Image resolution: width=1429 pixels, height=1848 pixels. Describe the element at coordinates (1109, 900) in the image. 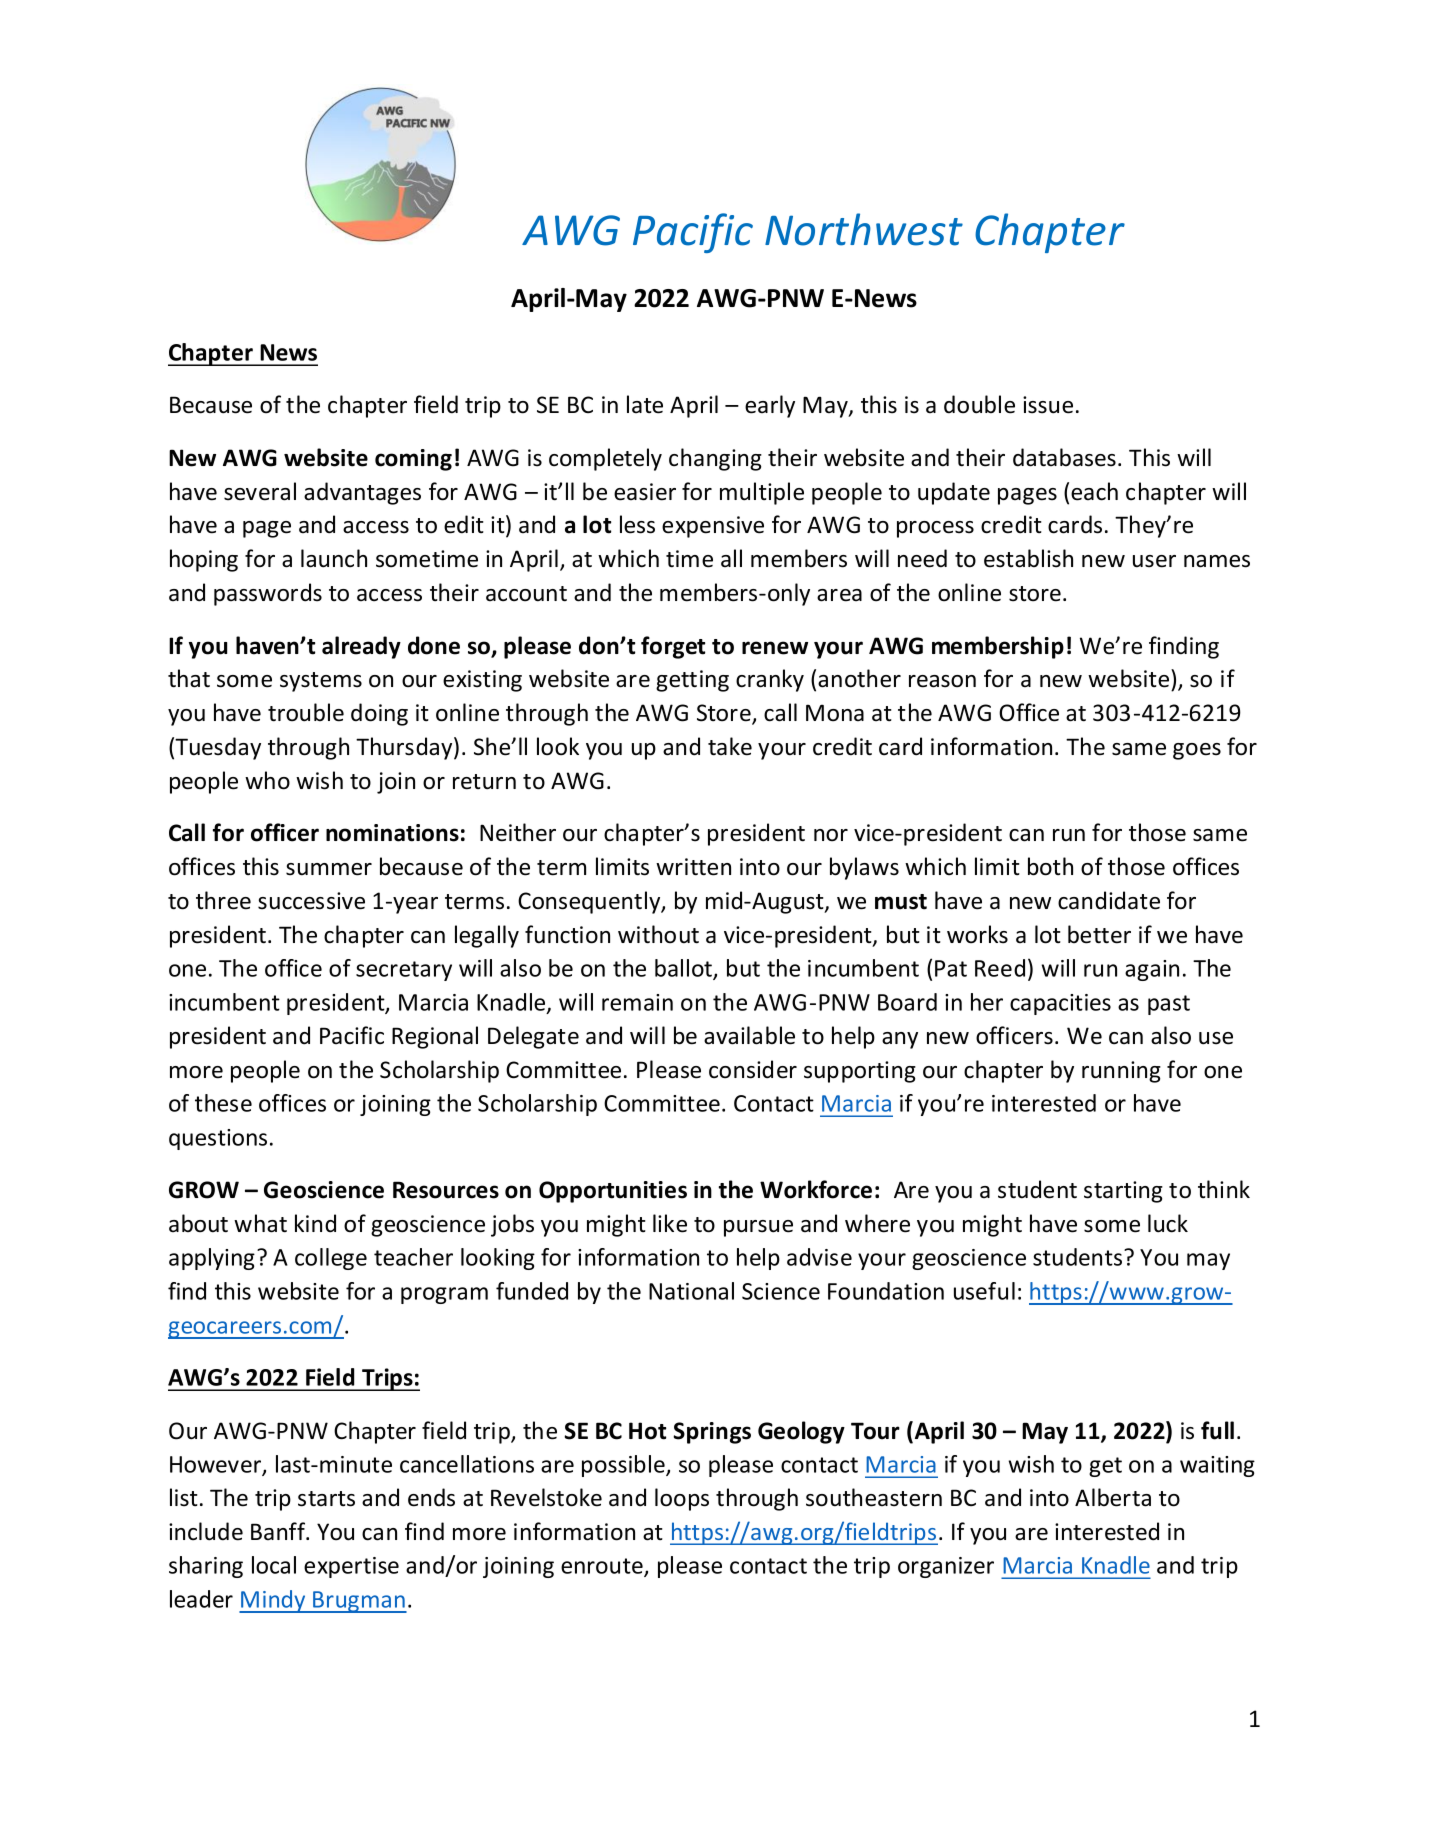

I see `candidate` at that location.
